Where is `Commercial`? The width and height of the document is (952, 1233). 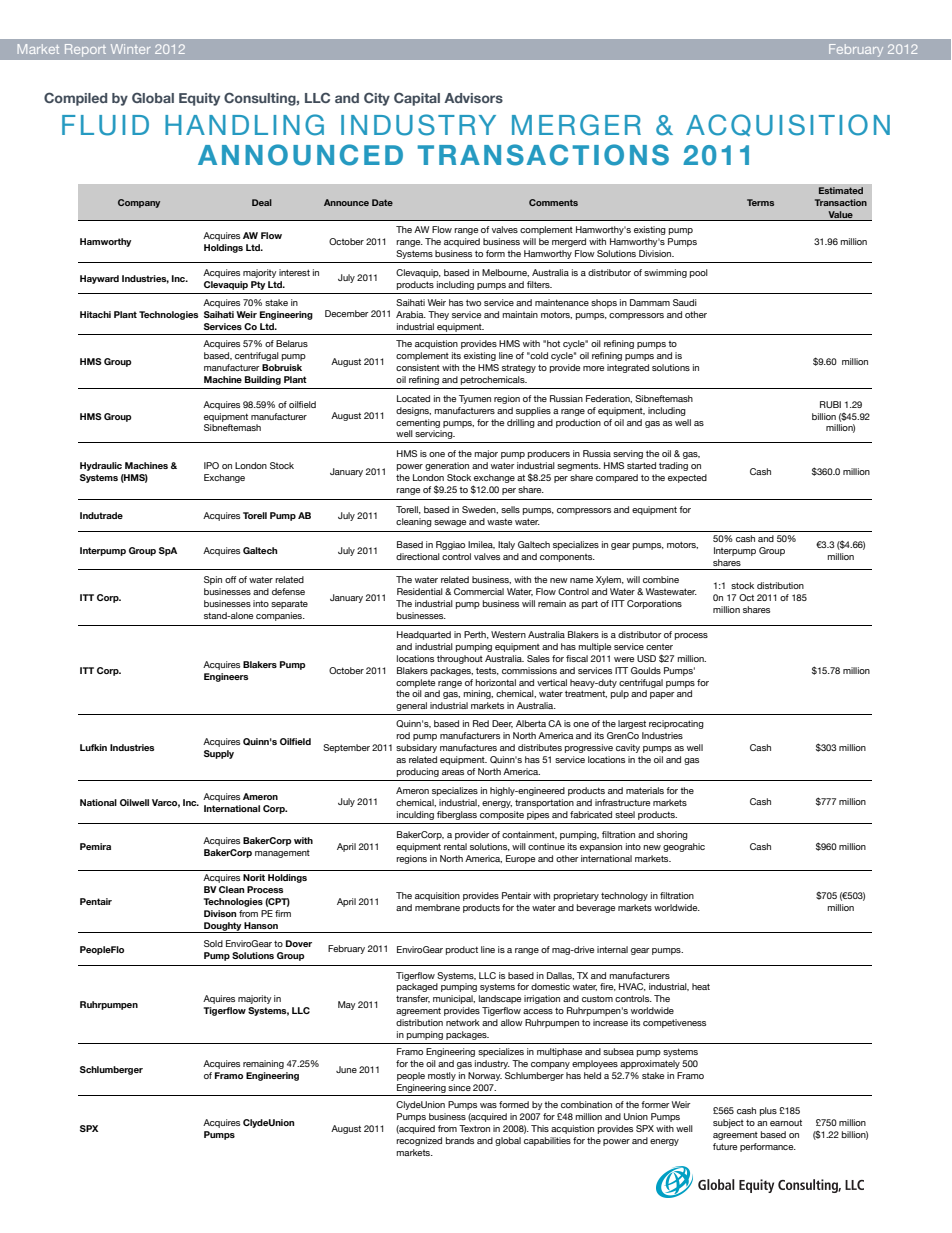
Commercial is located at coordinates (479, 591).
